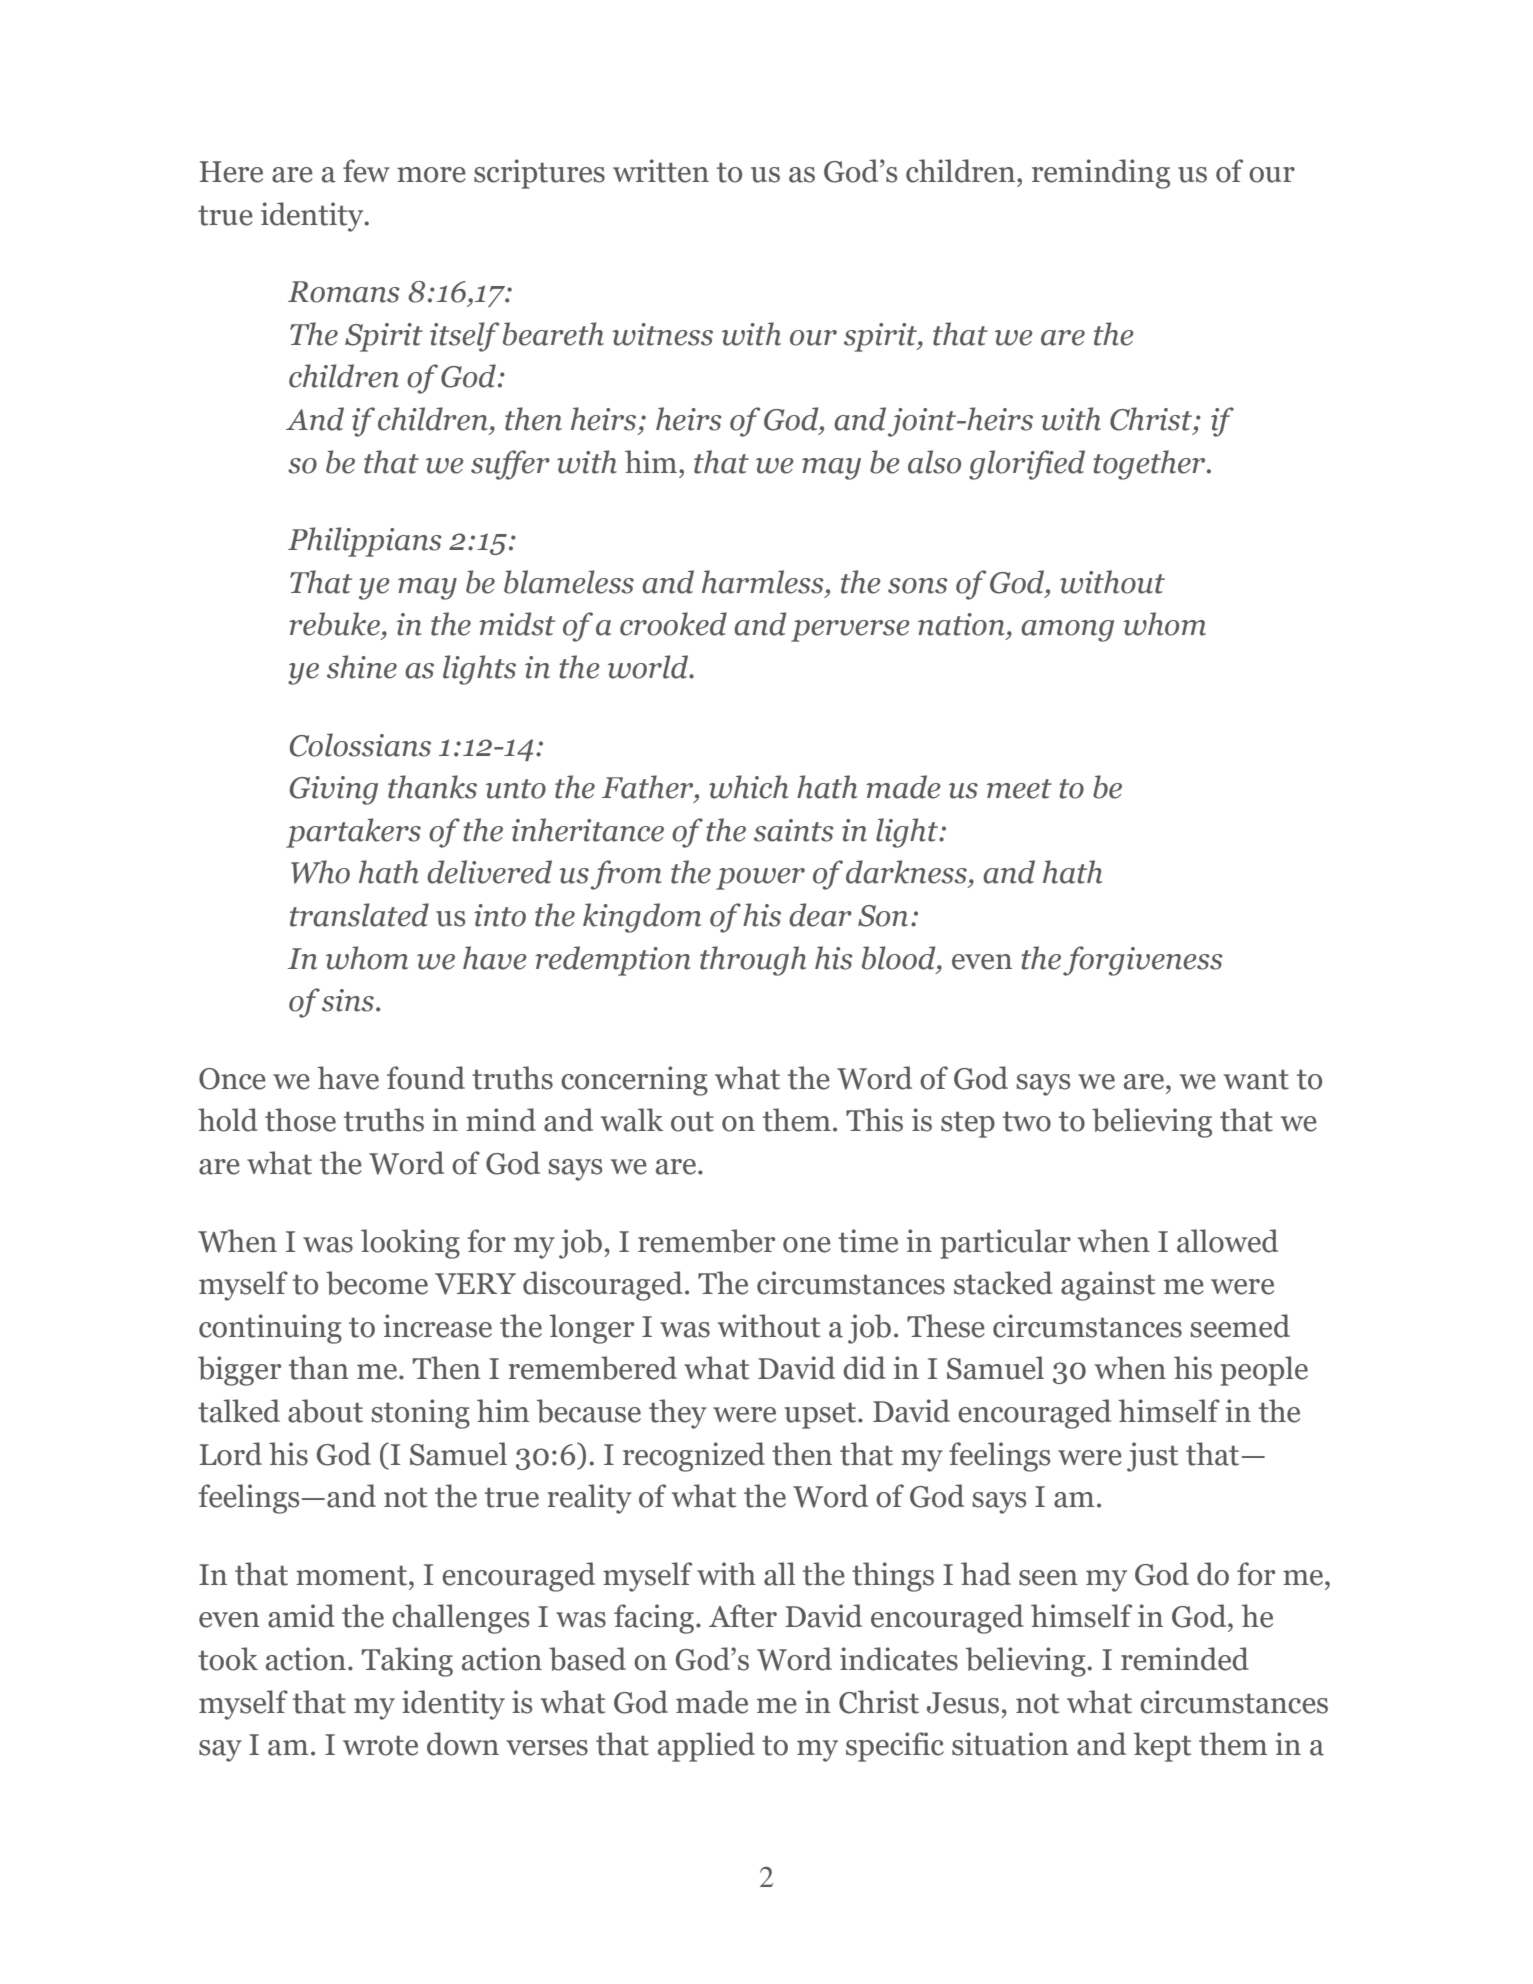 This document has height=1984, width=1533. What do you see at coordinates (753, 961) in the document?
I see `through` at bounding box center [753, 961].
